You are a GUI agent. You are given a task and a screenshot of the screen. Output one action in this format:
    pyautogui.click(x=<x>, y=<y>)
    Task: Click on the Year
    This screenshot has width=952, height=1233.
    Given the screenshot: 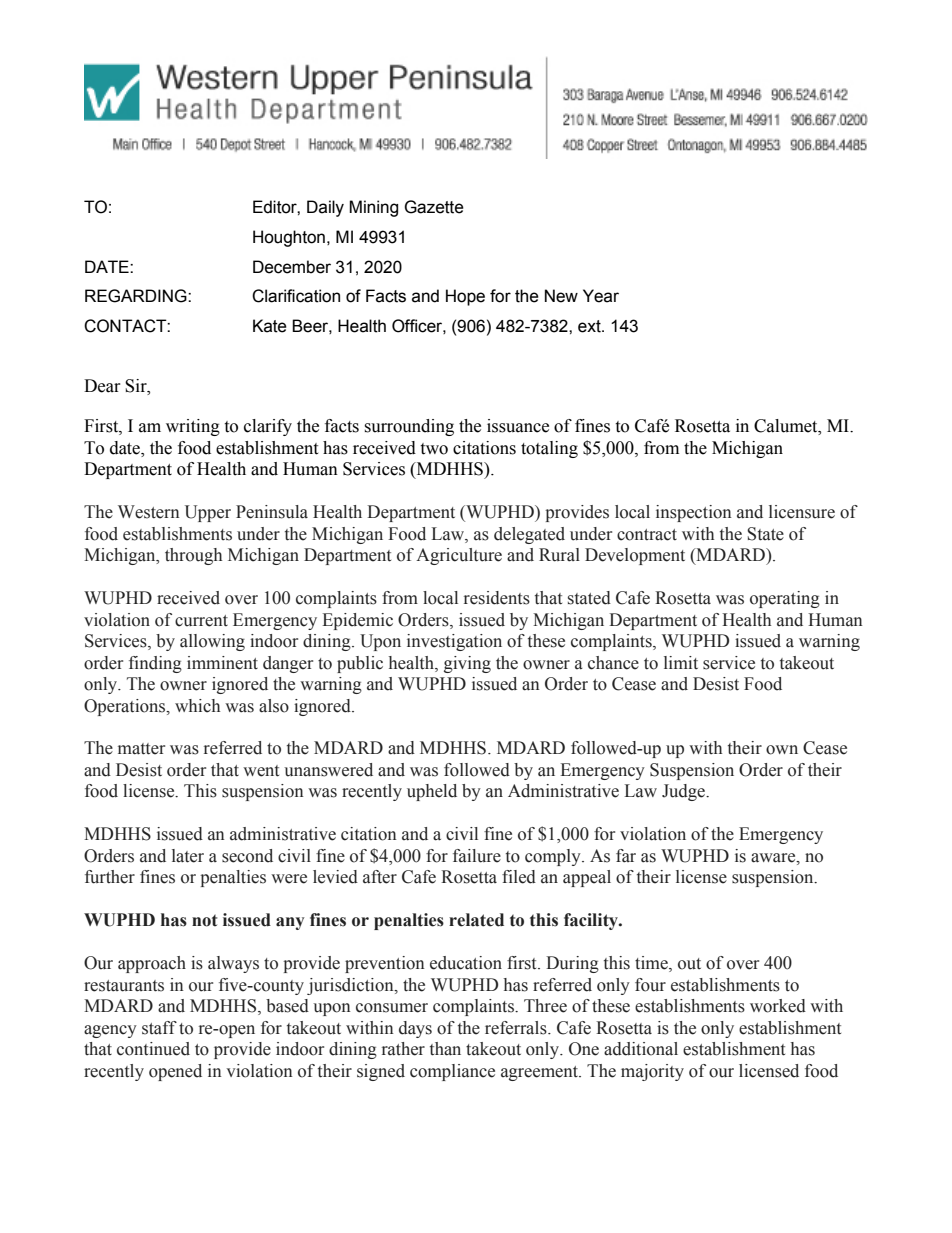 What is the action you would take?
    pyautogui.click(x=601, y=296)
